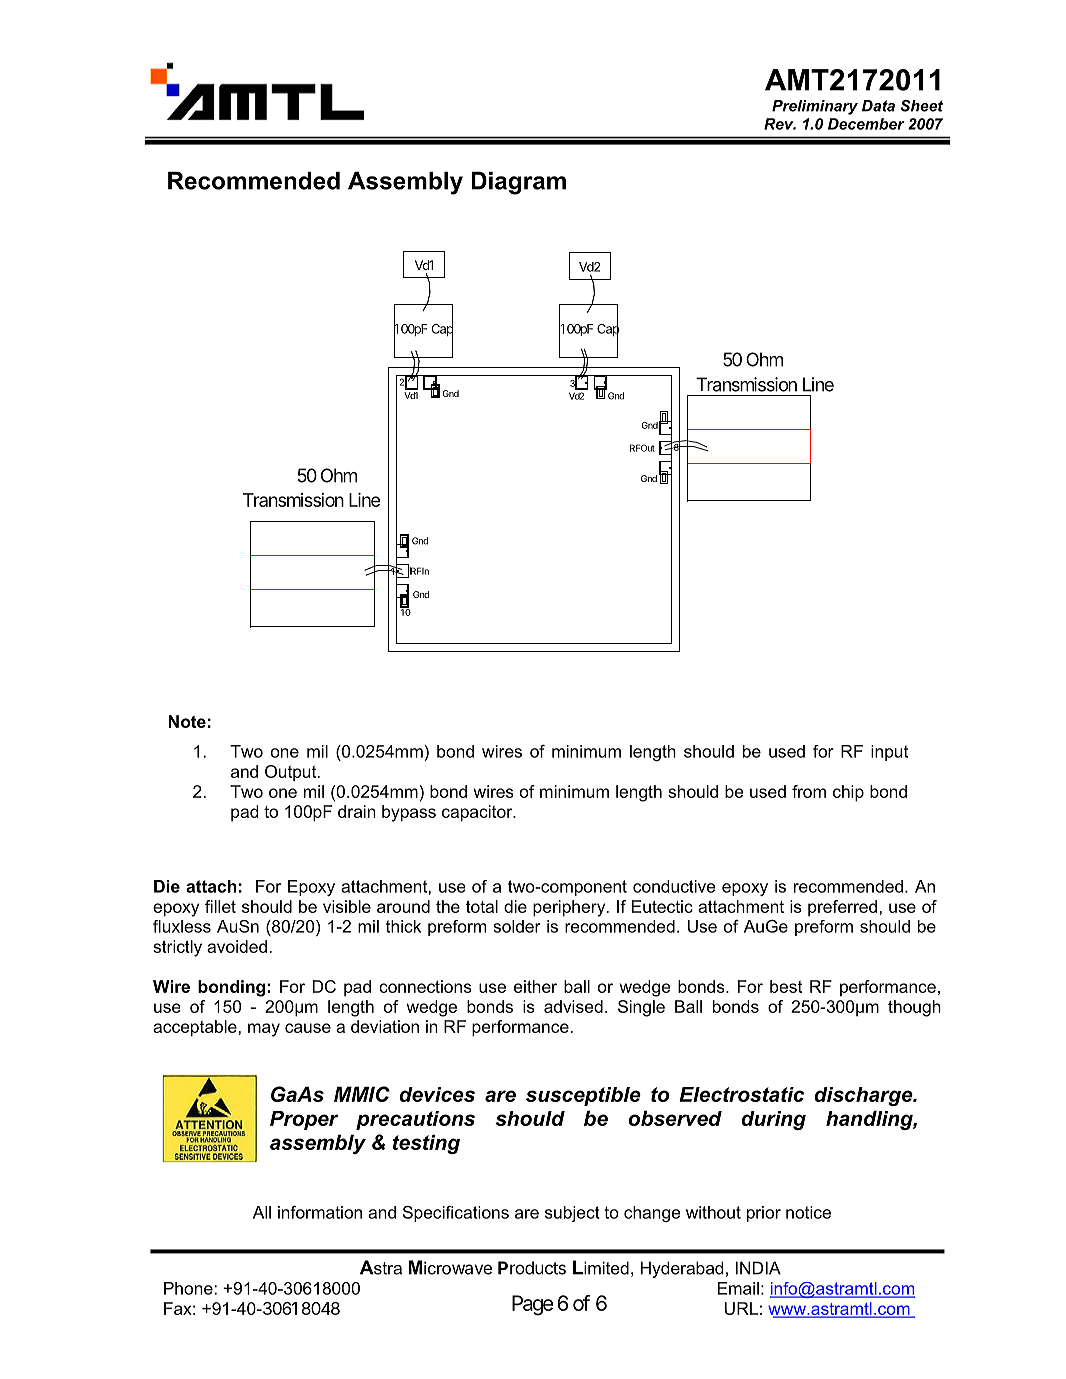 This document has width=1066, height=1379. Describe the element at coordinates (815, 107) in the document. I see `Preliminary` at that location.
